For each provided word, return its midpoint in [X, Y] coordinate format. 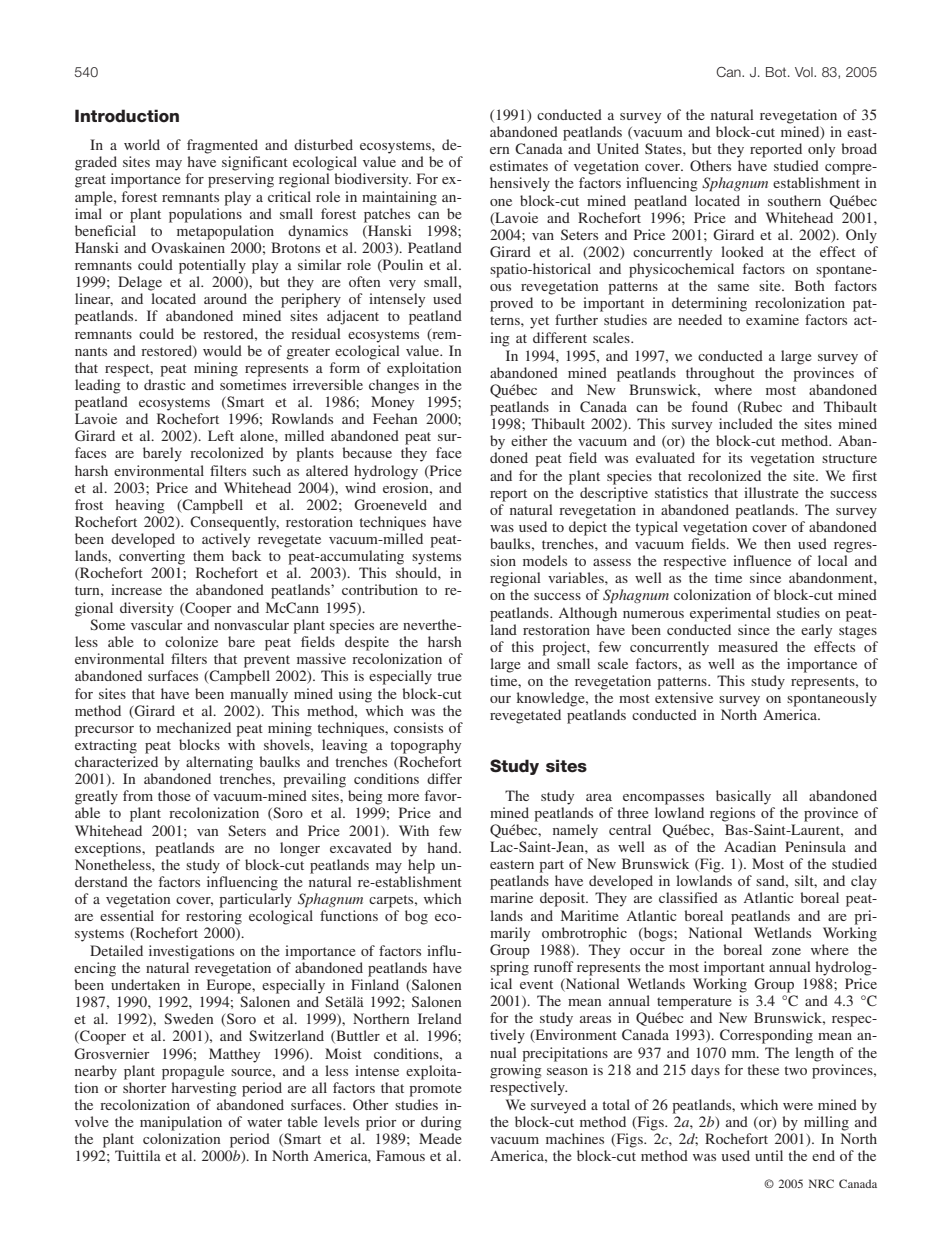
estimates [519, 165]
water [264, 1122]
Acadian [750, 846]
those [174, 795]
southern [794, 200]
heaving [140, 506]
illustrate [771, 492]
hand [444, 847]
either [529, 440]
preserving [241, 180]
